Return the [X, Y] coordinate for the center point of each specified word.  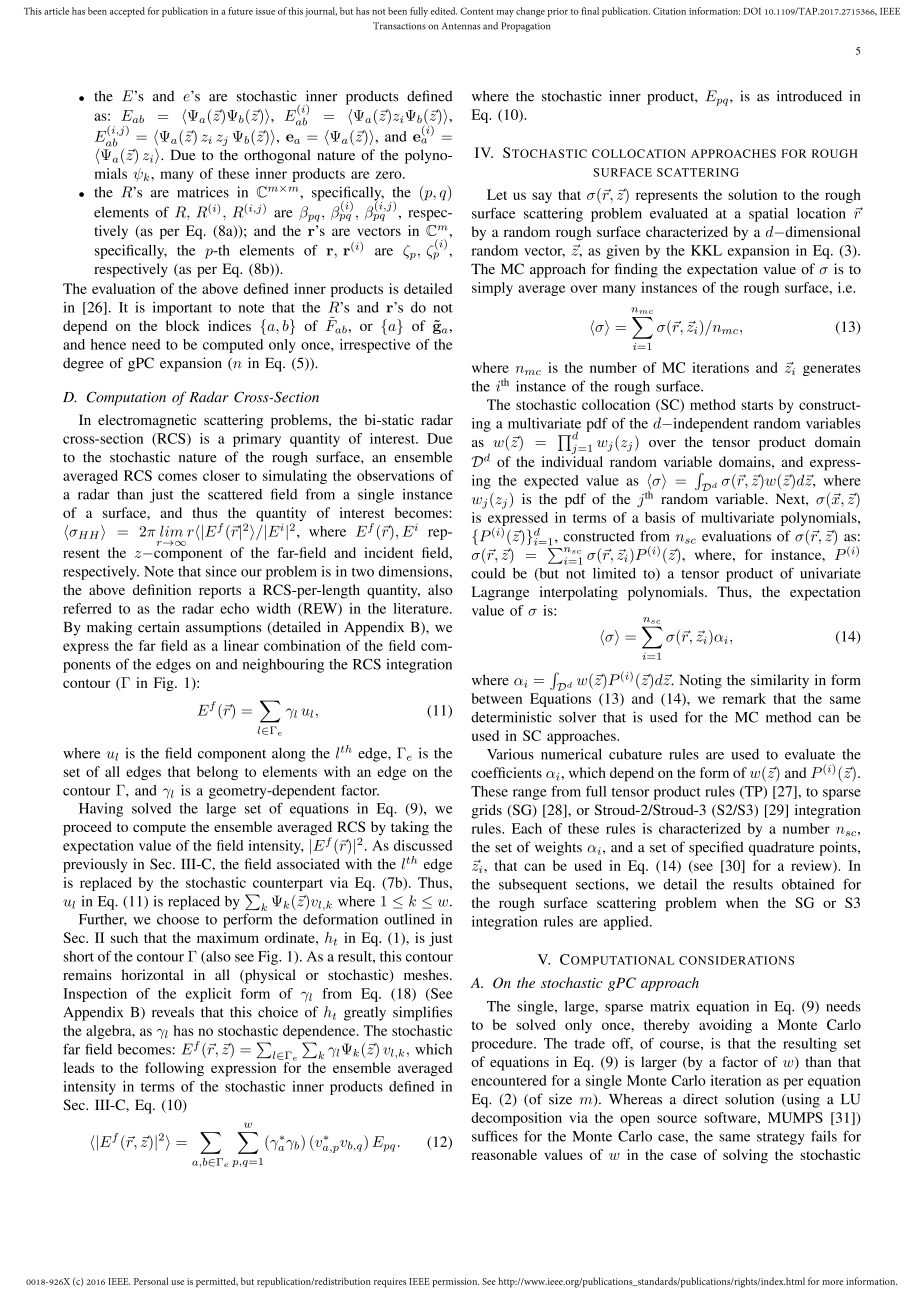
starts [757, 405]
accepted [127, 12]
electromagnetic [147, 421]
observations [395, 475]
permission [455, 1283]
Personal [151, 1281]
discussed [423, 845]
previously [95, 865]
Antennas [461, 26]
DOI [752, 11]
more [832, 1282]
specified [716, 848]
